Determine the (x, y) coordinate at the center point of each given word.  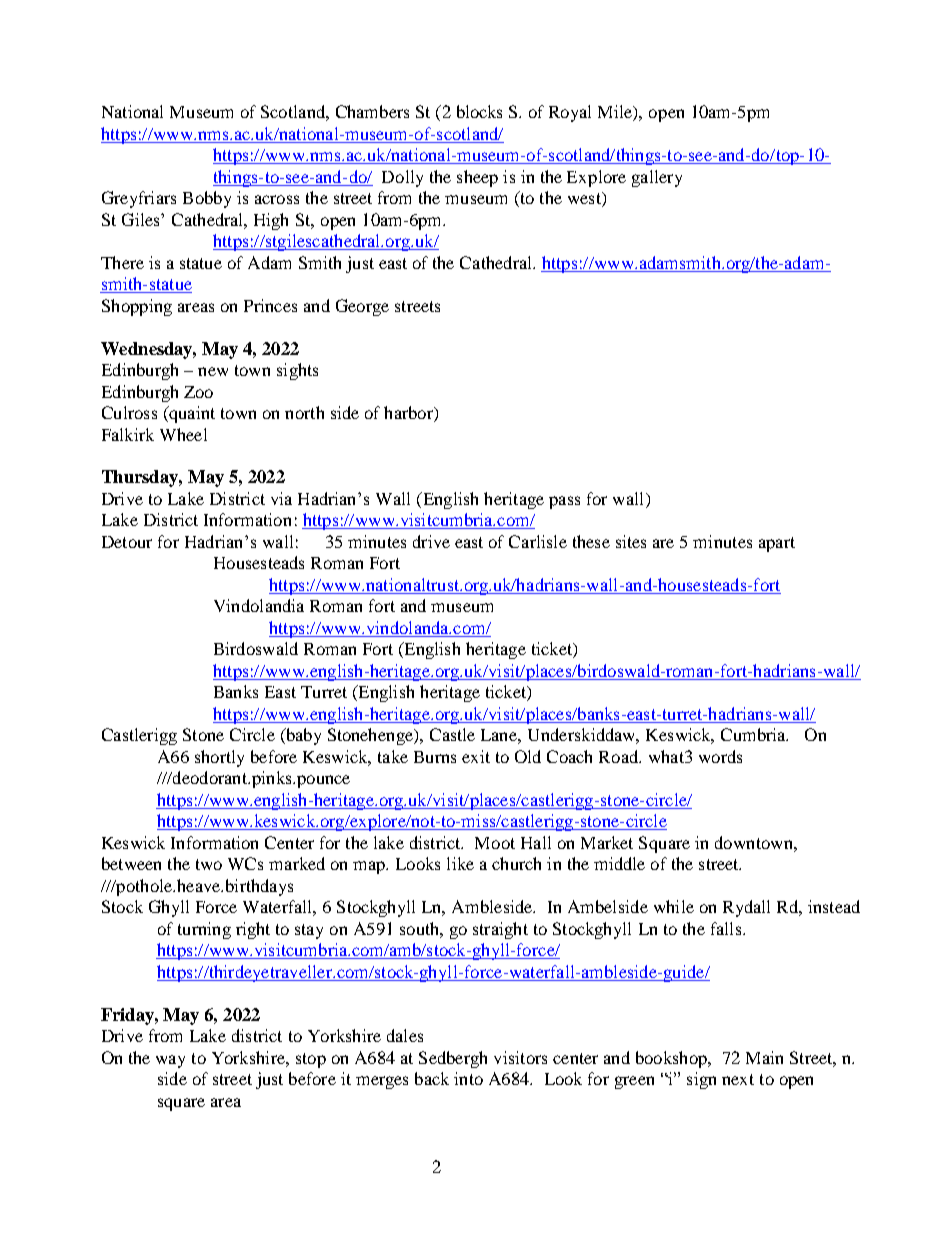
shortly (219, 758)
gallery (657, 178)
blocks (479, 111)
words (720, 756)
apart (777, 544)
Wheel (183, 434)
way (170, 1061)
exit (476, 756)
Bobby (207, 199)
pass (564, 502)
